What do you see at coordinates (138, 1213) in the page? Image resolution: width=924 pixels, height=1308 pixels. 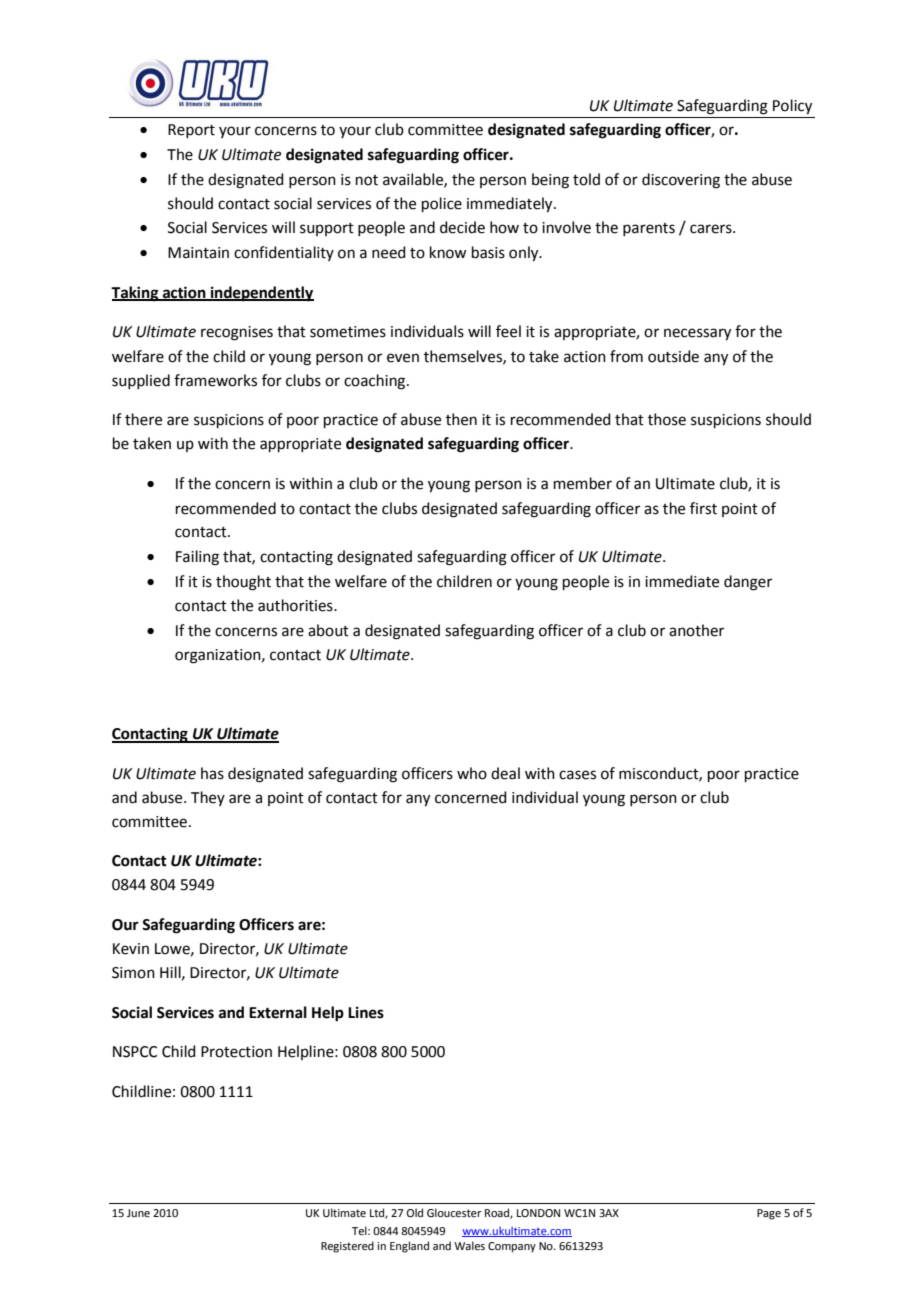 I see `June` at bounding box center [138, 1213].
